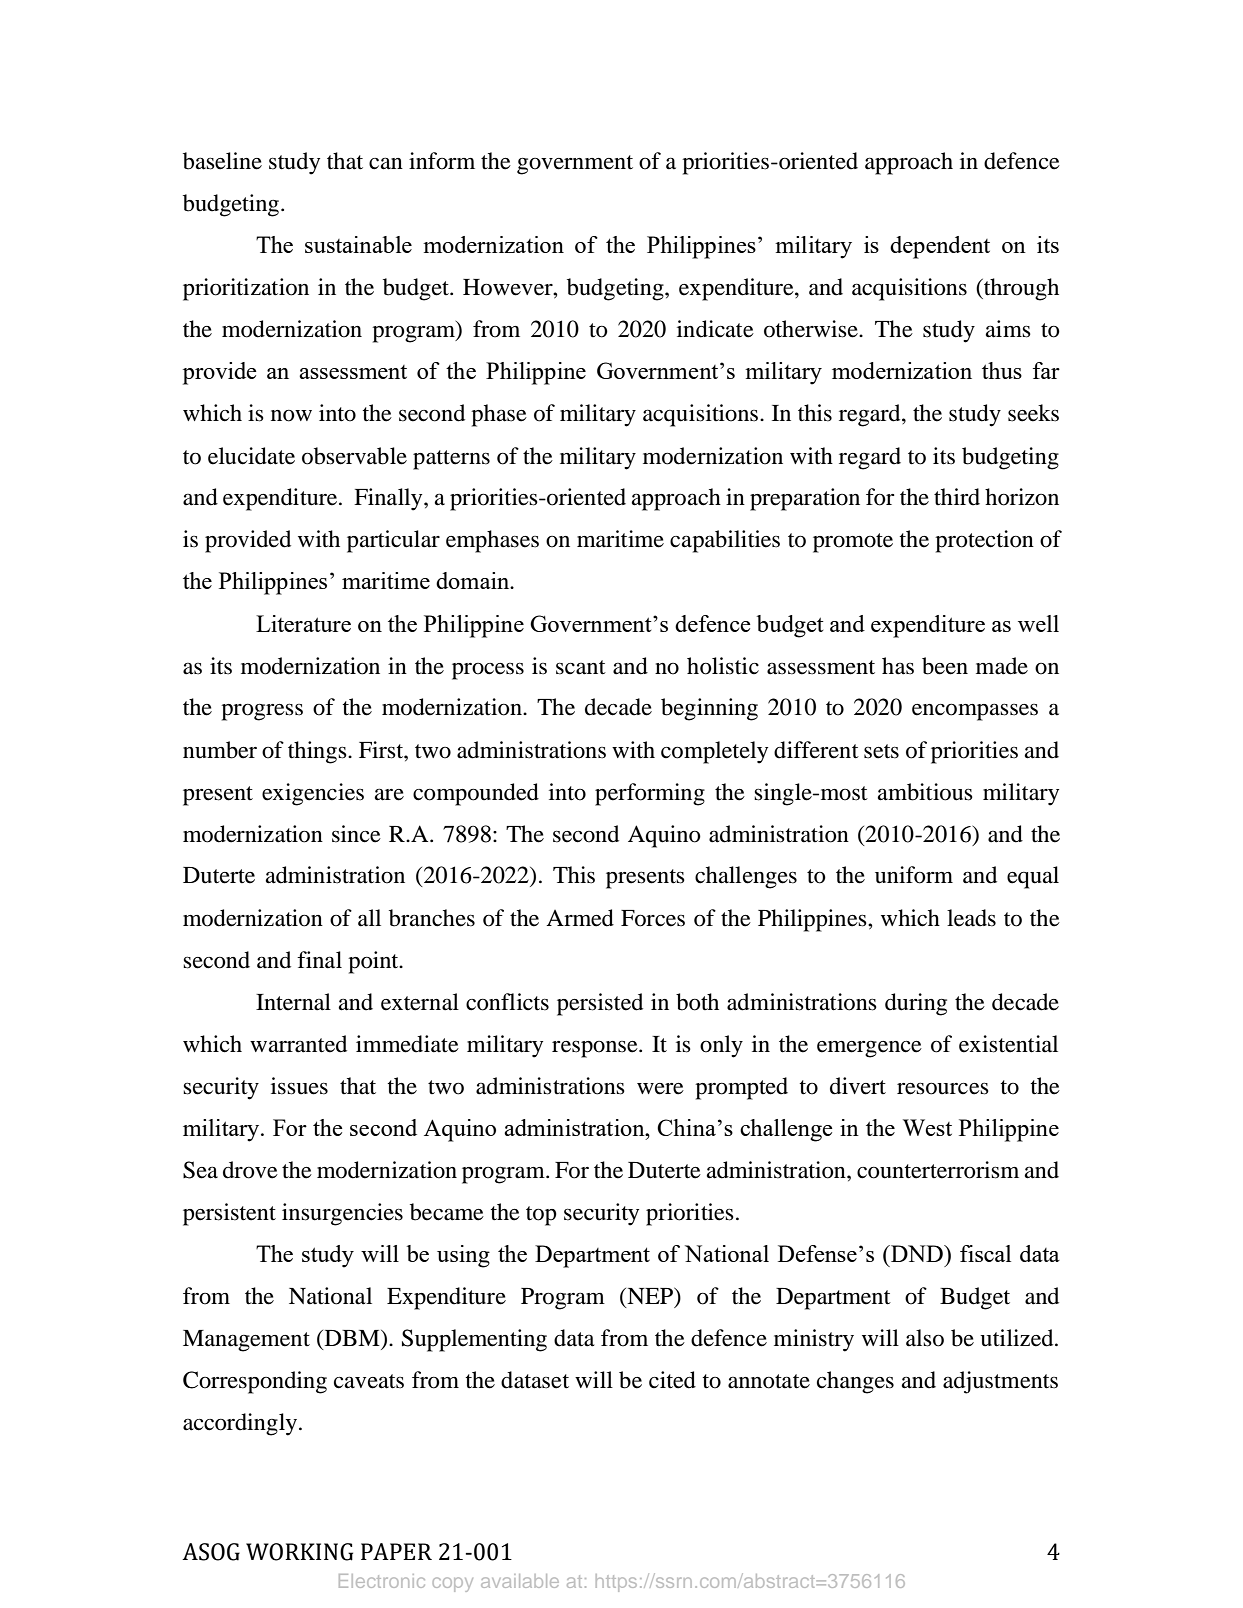 The width and height of the image is (1243, 1608). What do you see at coordinates (1000, 1382) in the image?
I see `adjustments` at bounding box center [1000, 1382].
